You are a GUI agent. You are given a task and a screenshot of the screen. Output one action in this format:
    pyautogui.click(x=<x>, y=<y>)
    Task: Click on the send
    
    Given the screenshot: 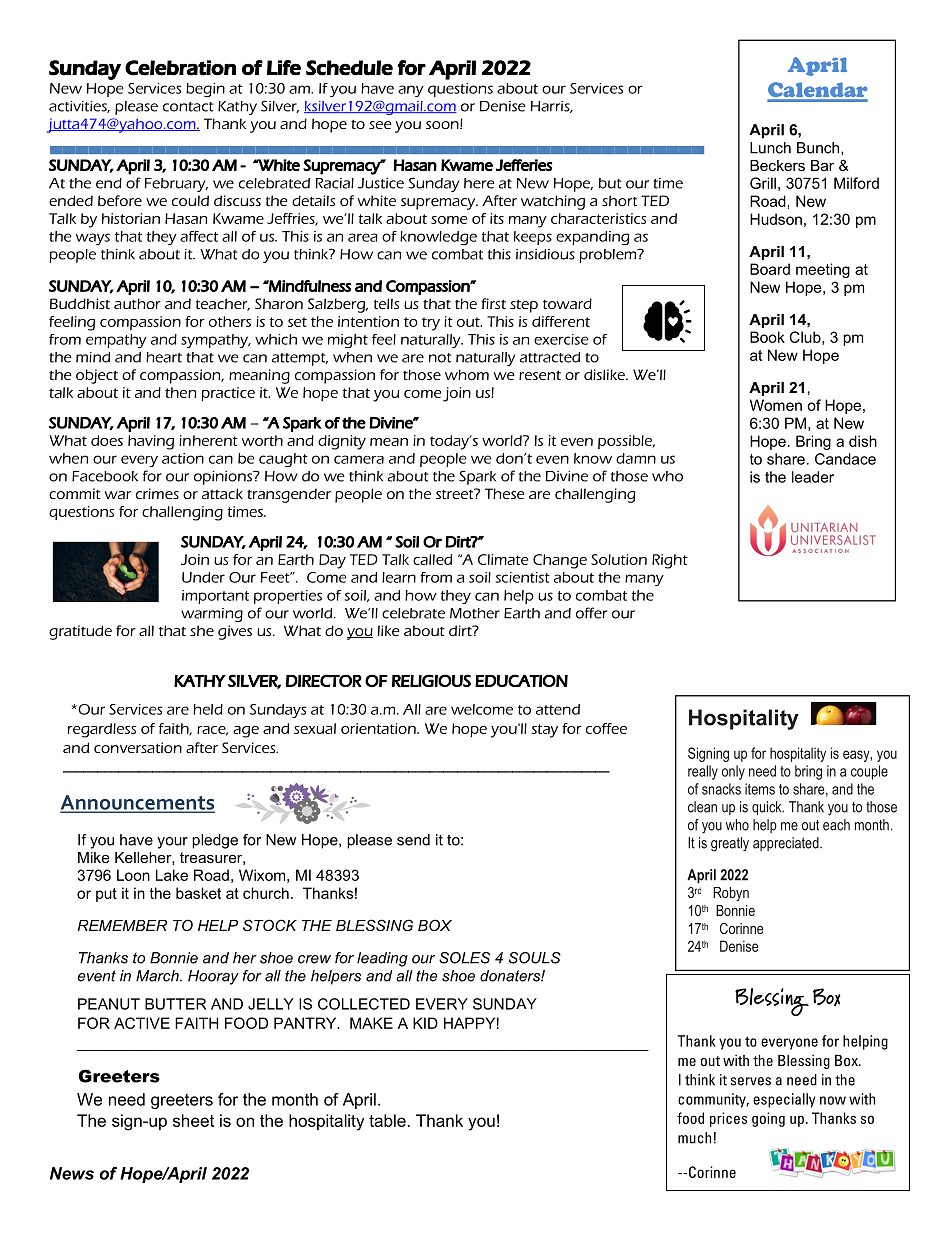 What is the action you would take?
    pyautogui.click(x=413, y=840)
